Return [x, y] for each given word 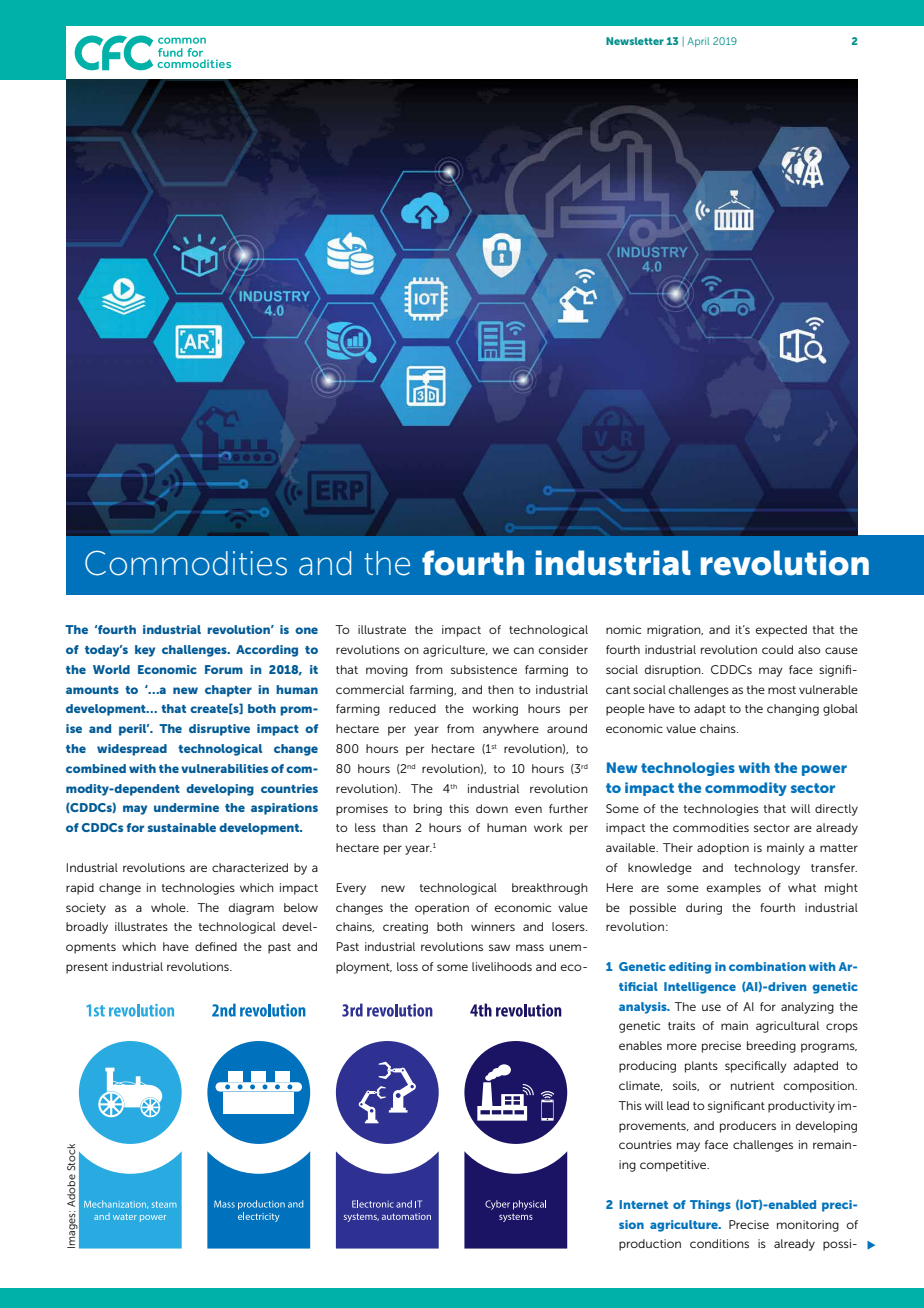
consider [563, 649]
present [87, 968]
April [698, 42]
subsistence [484, 669]
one [306, 630]
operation [442, 909]
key [145, 651]
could [777, 649]
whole [169, 907]
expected [781, 631]
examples [734, 889]
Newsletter [635, 41]
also [809, 649]
